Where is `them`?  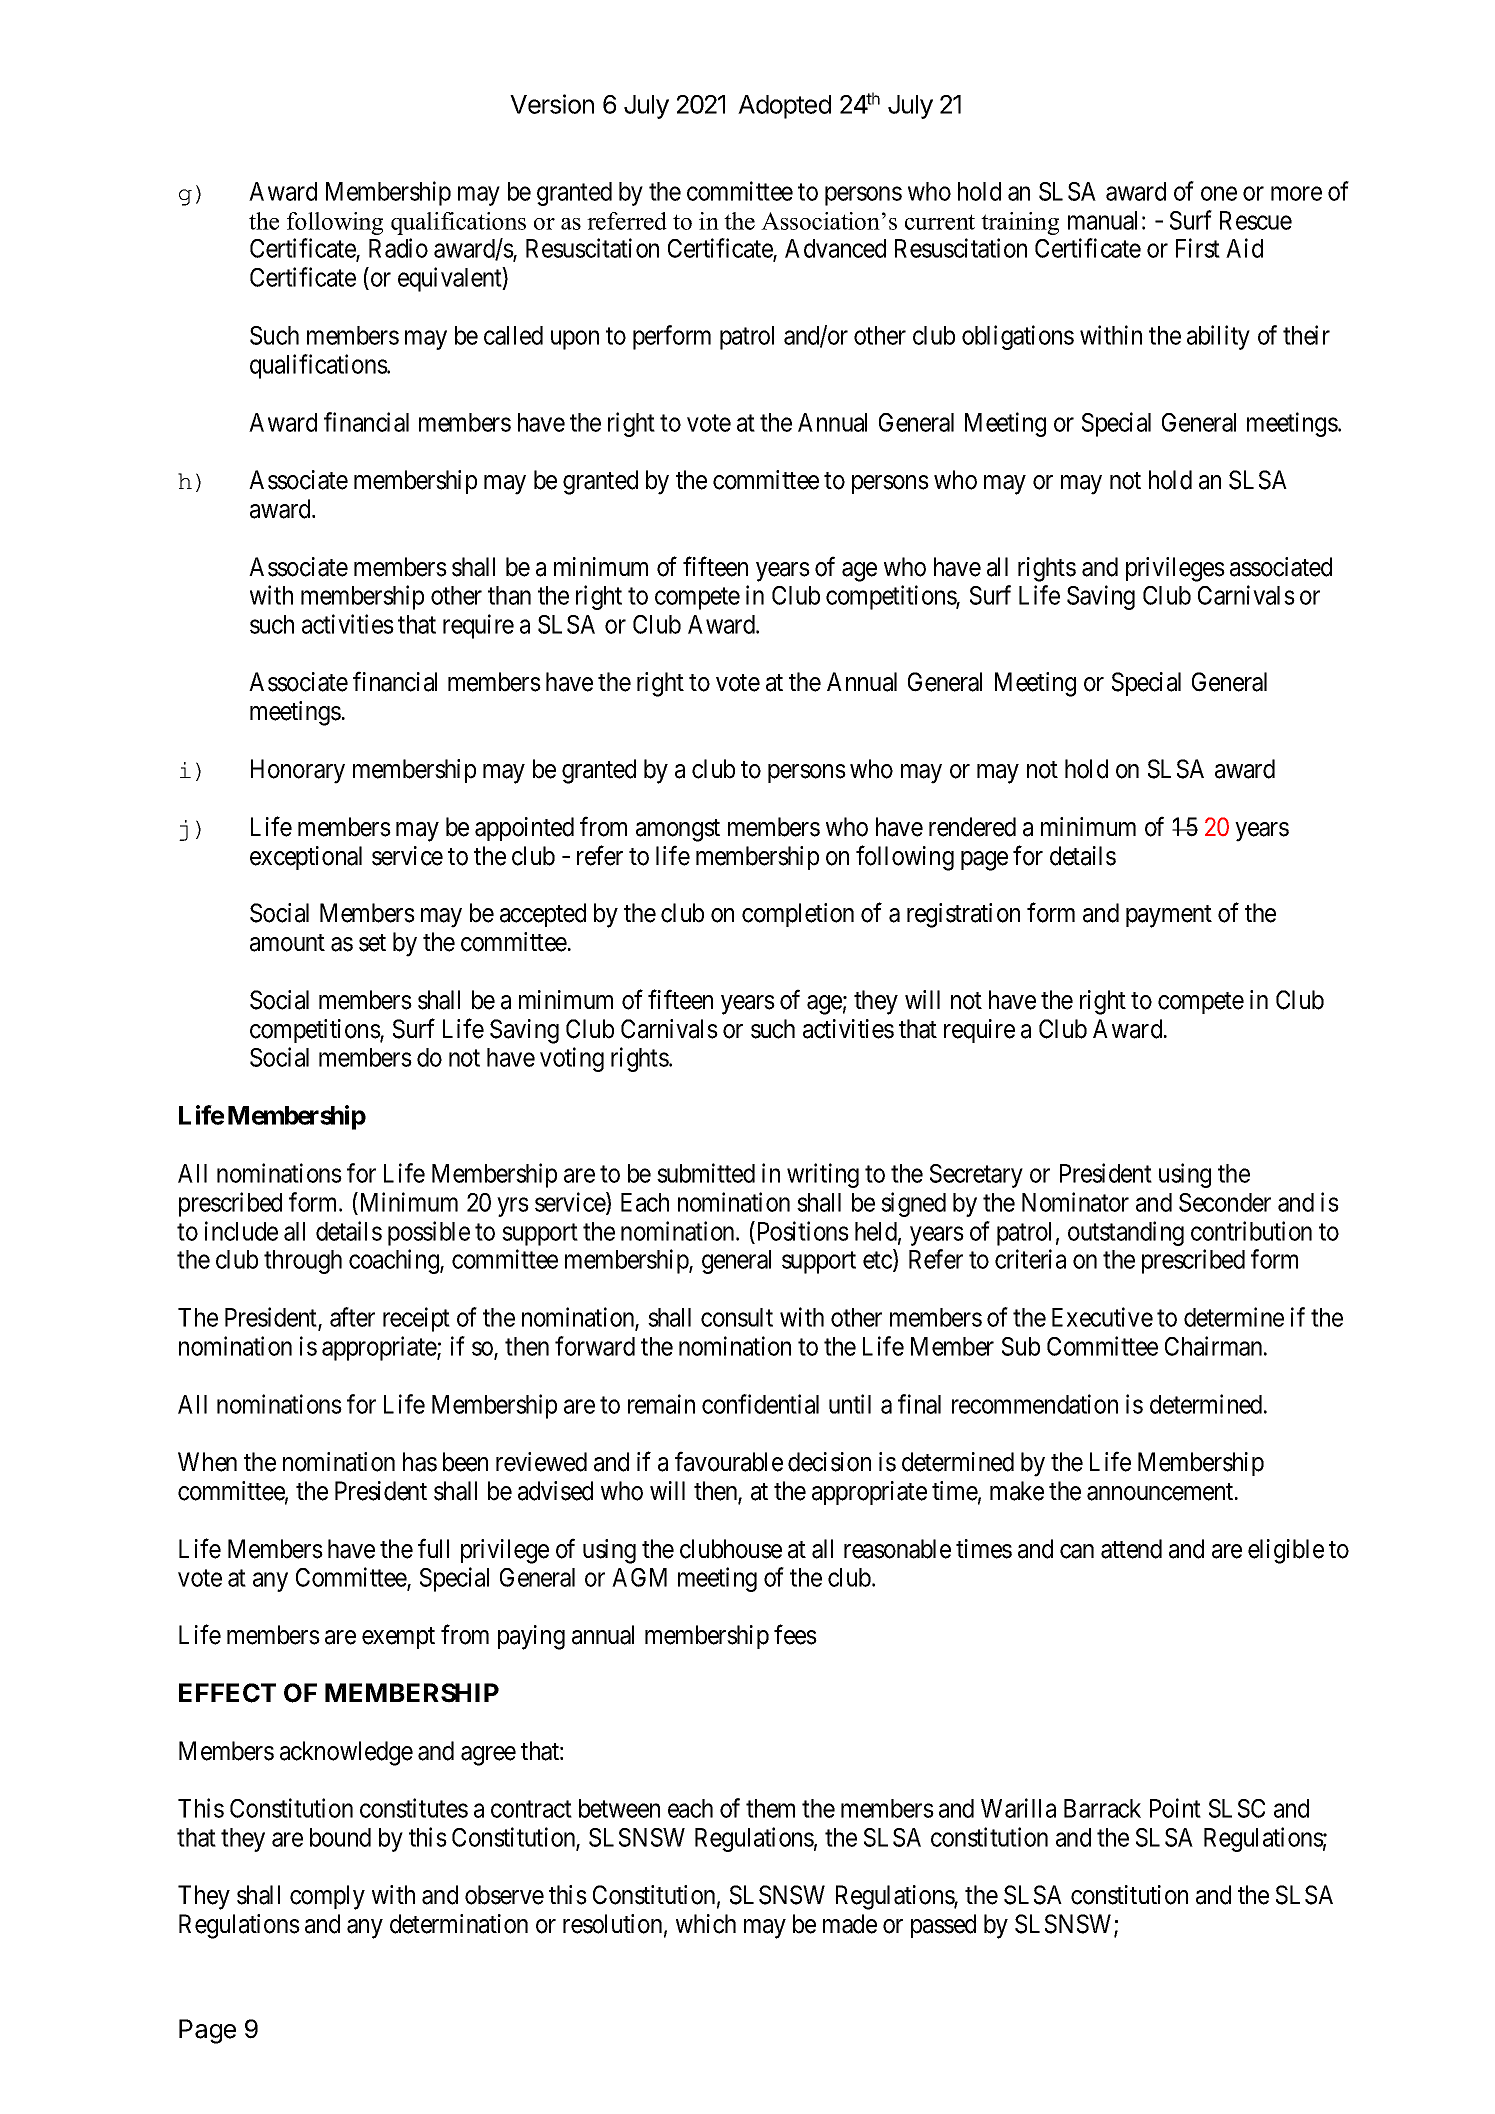
them is located at coordinates (770, 1808).
